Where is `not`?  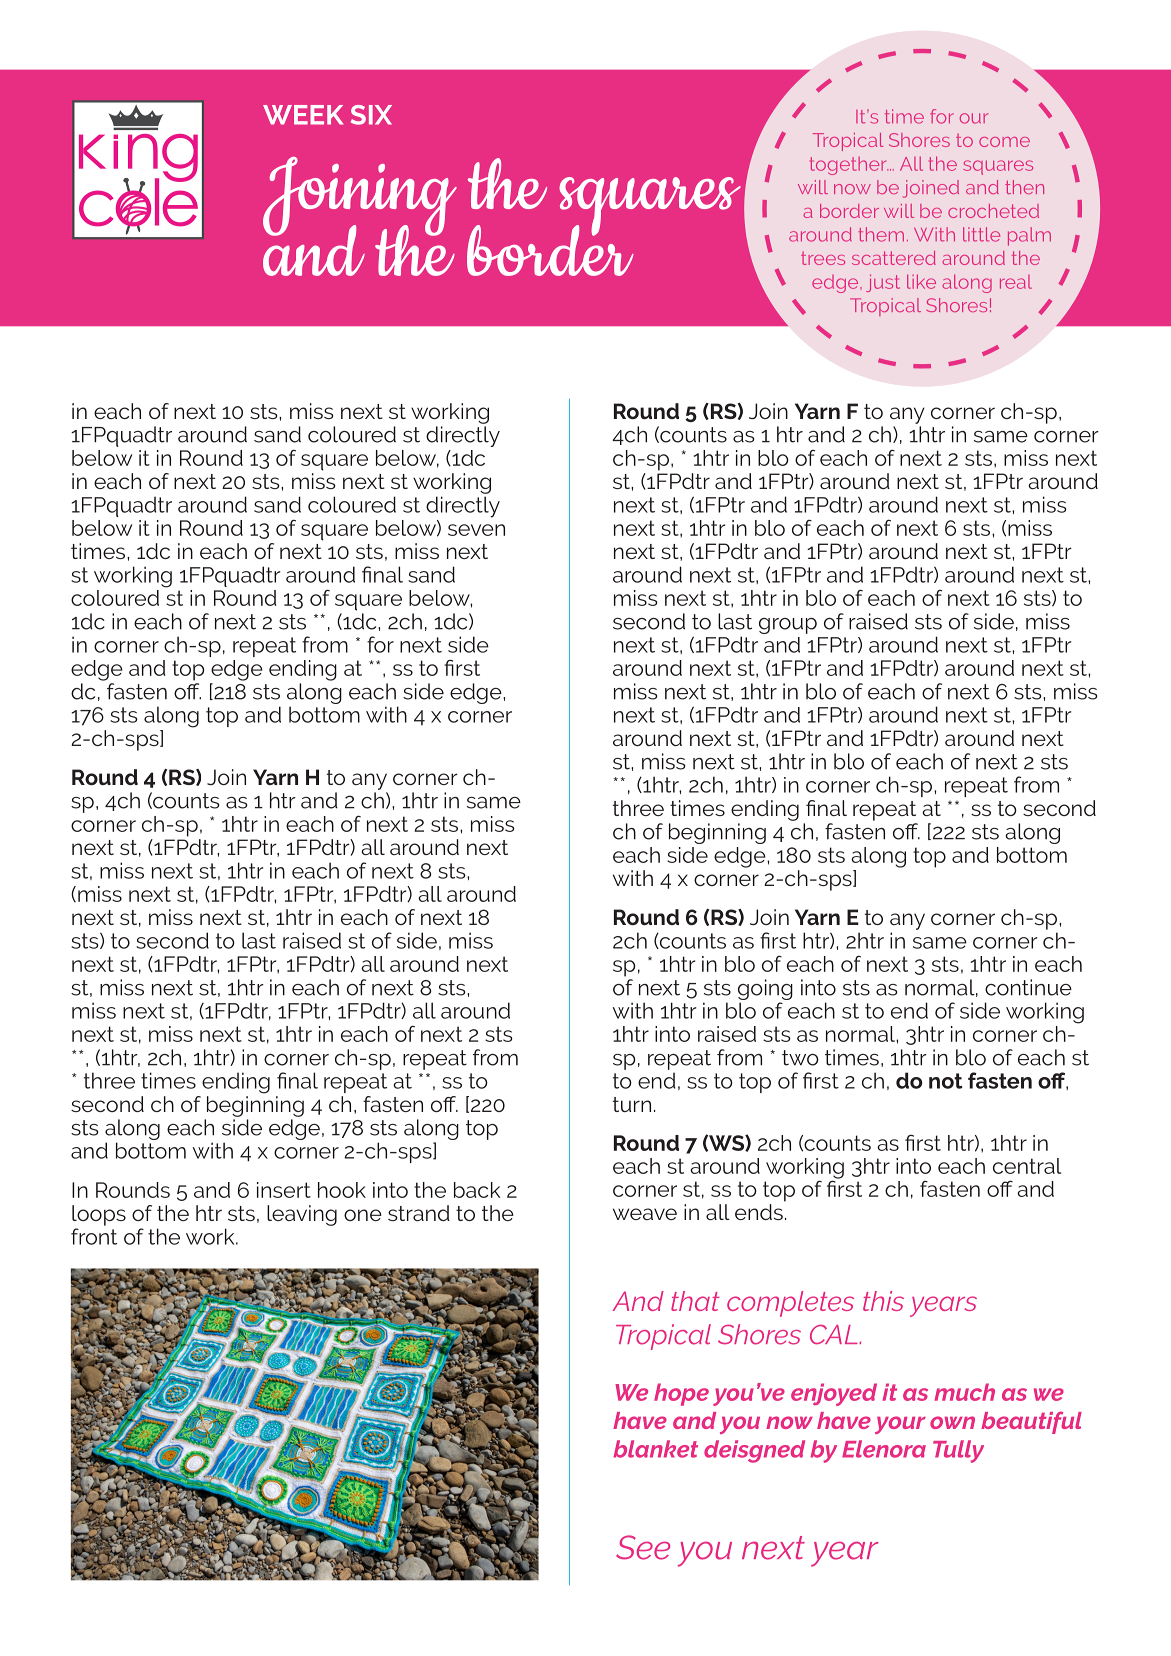 not is located at coordinates (946, 1081).
